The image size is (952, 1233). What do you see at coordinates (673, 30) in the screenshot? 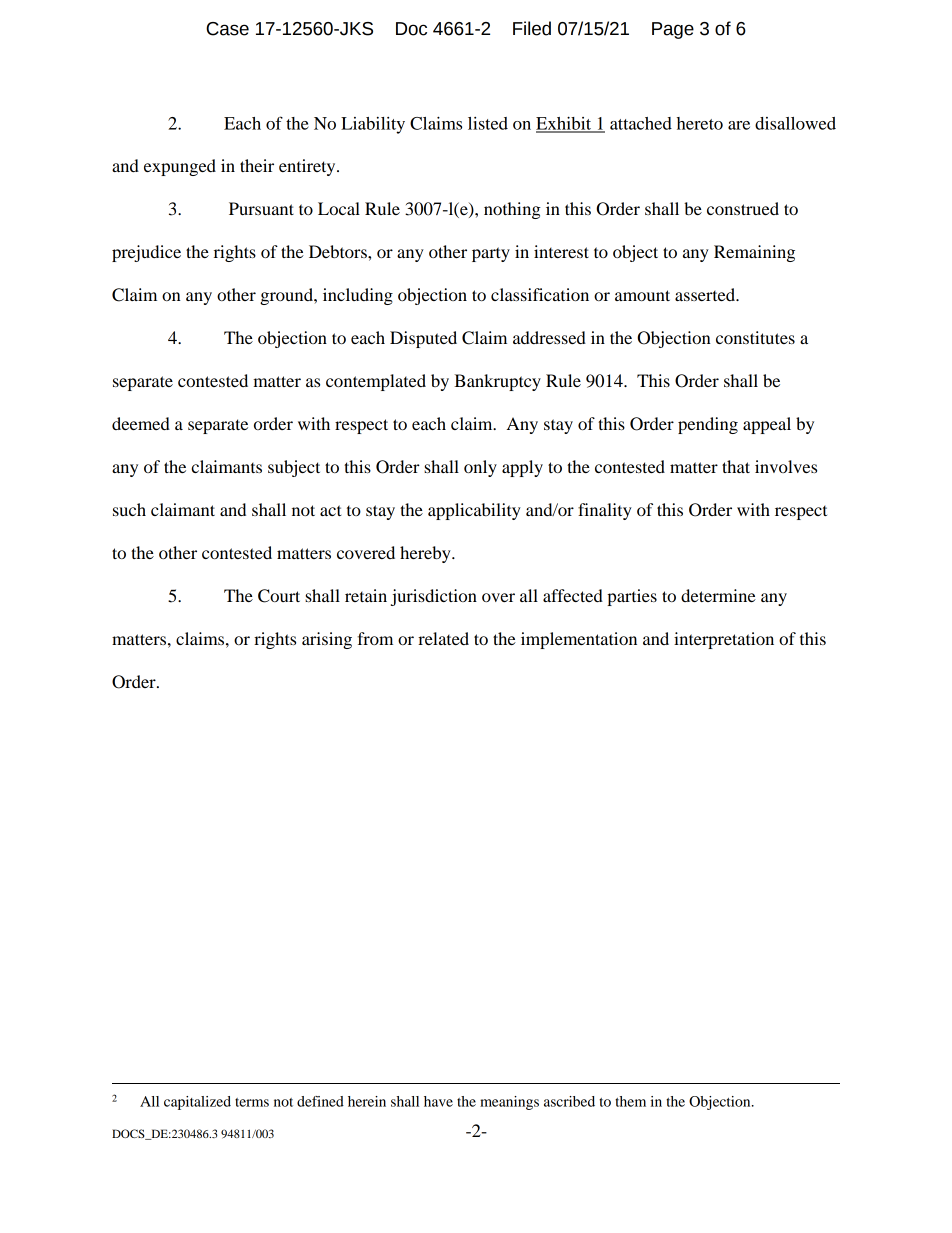
I see `Page` at bounding box center [673, 30].
